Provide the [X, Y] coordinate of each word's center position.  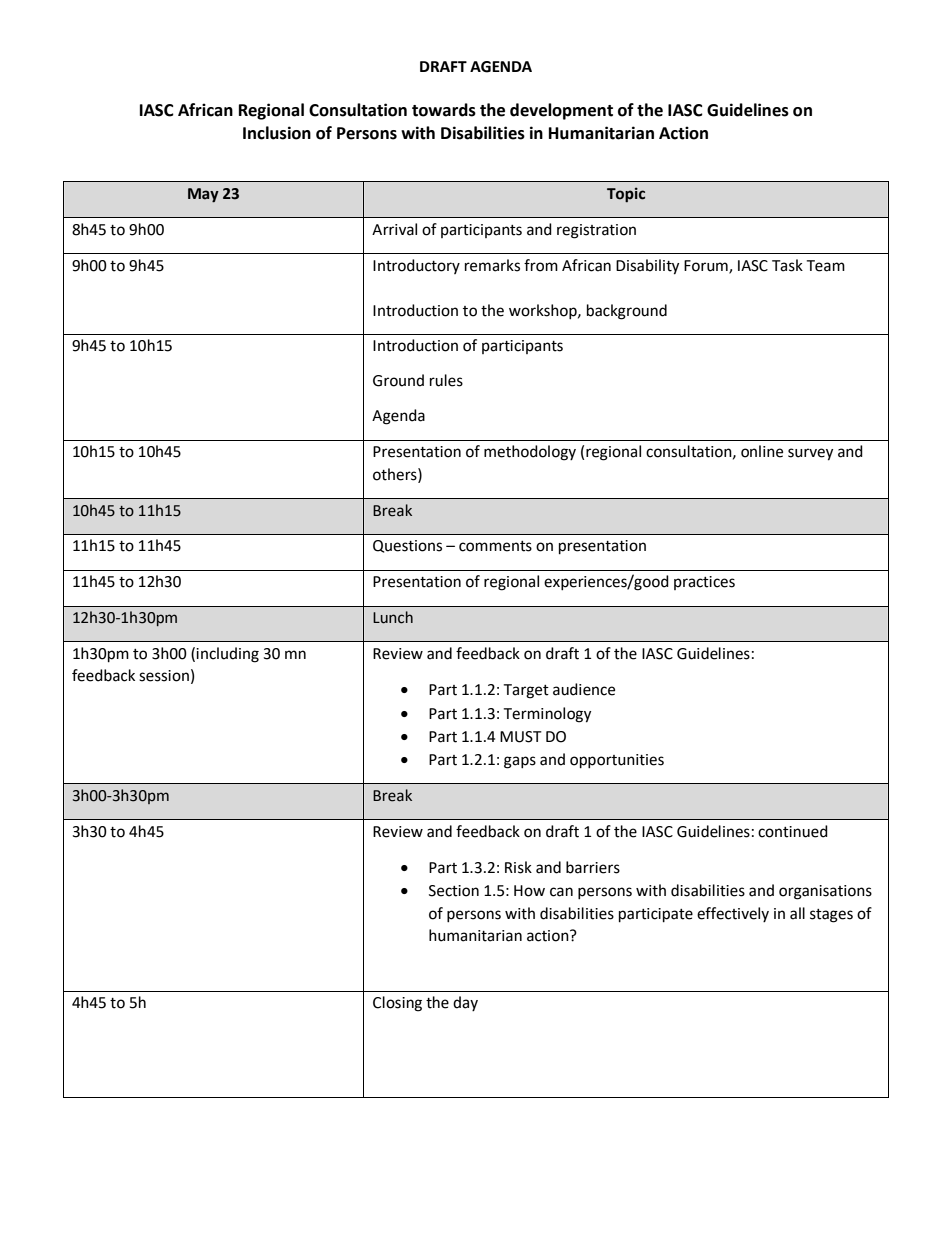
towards [444, 110]
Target [526, 691]
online [762, 451]
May [203, 195]
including [227, 655]
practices [704, 583]
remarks [492, 265]
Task [787, 265]
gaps [520, 762]
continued [793, 831]
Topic [626, 194]
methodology [530, 453]
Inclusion [277, 133]
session [164, 676]
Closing [397, 1004]
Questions [407, 546]
